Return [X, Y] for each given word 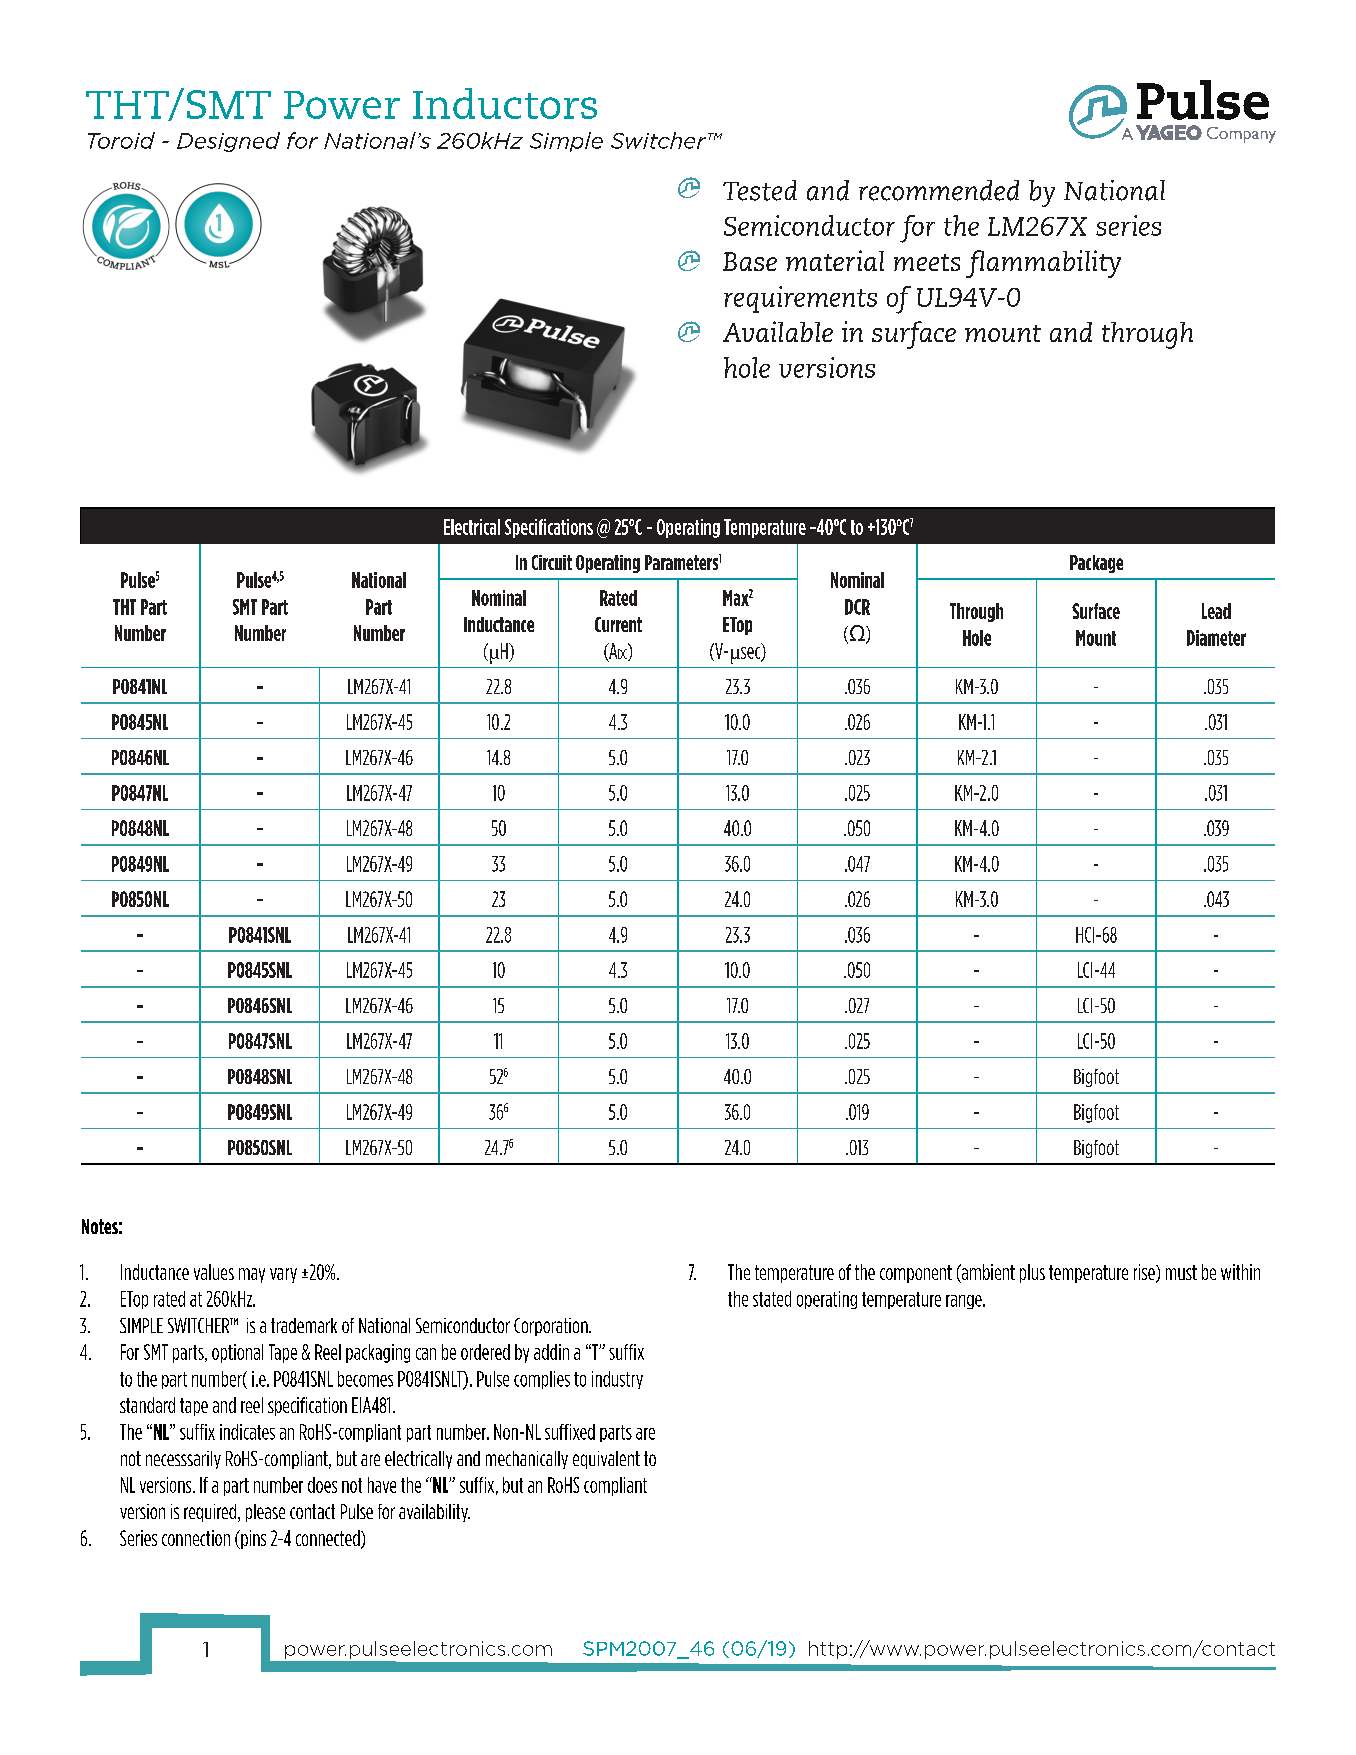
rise [1145, 1273]
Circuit [552, 562]
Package [1096, 564]
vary [283, 1275]
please [265, 1513]
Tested [760, 190]
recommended [939, 190]
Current [618, 624]
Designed [228, 142]
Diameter [1216, 638]
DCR [857, 607]
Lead [1216, 611]
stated [772, 1299]
